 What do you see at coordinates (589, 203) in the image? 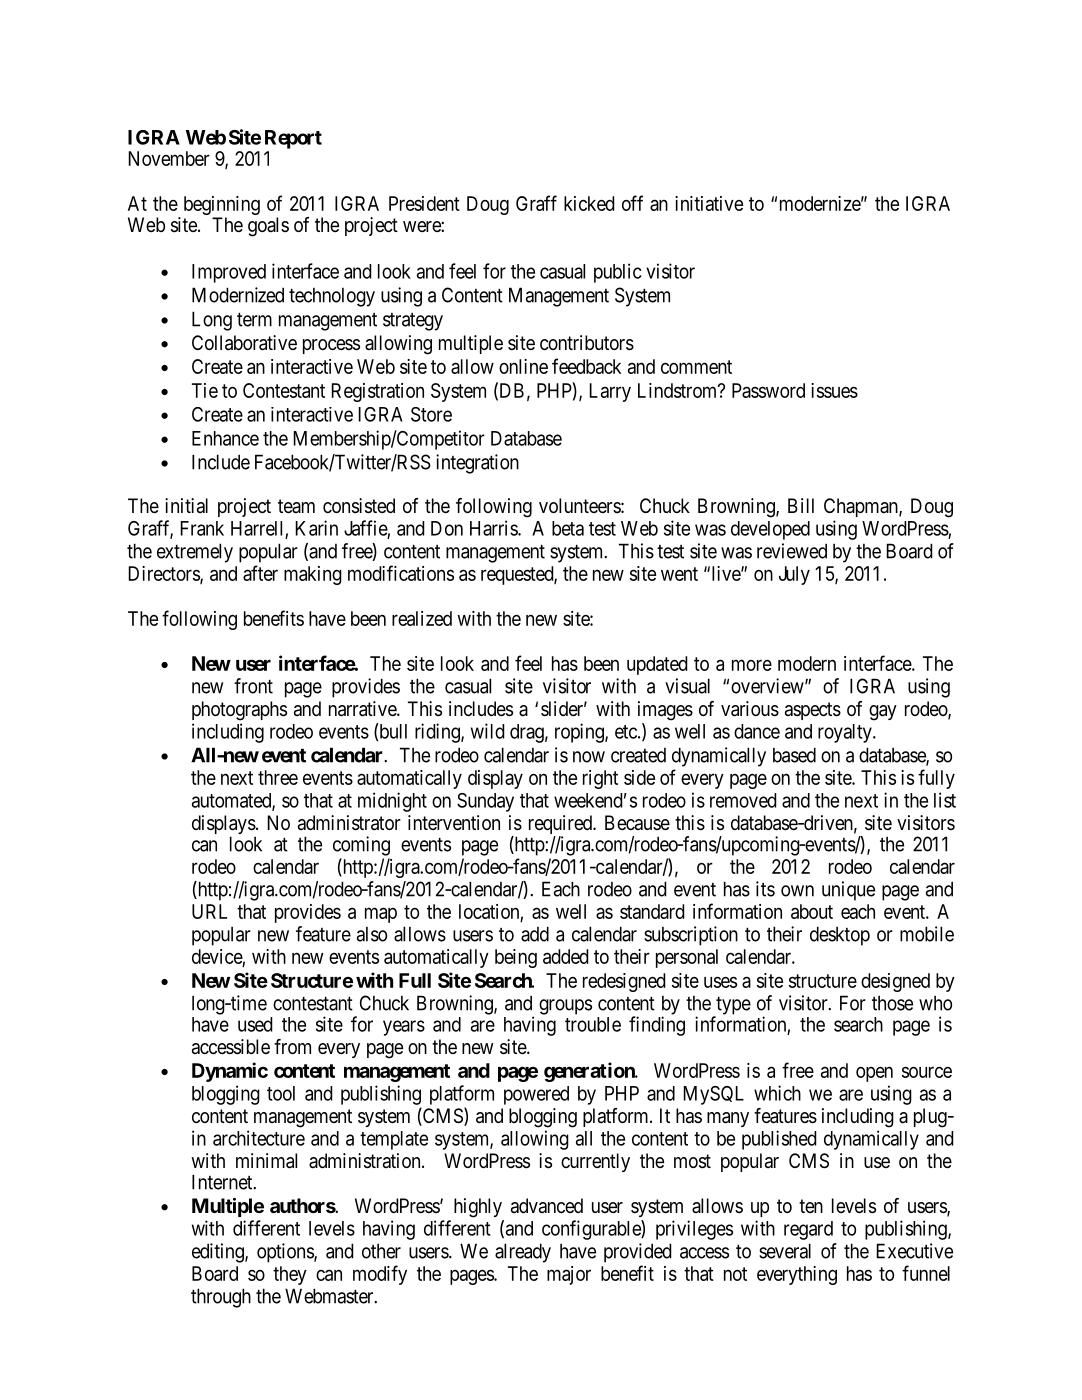
I see `kicked` at bounding box center [589, 203].
